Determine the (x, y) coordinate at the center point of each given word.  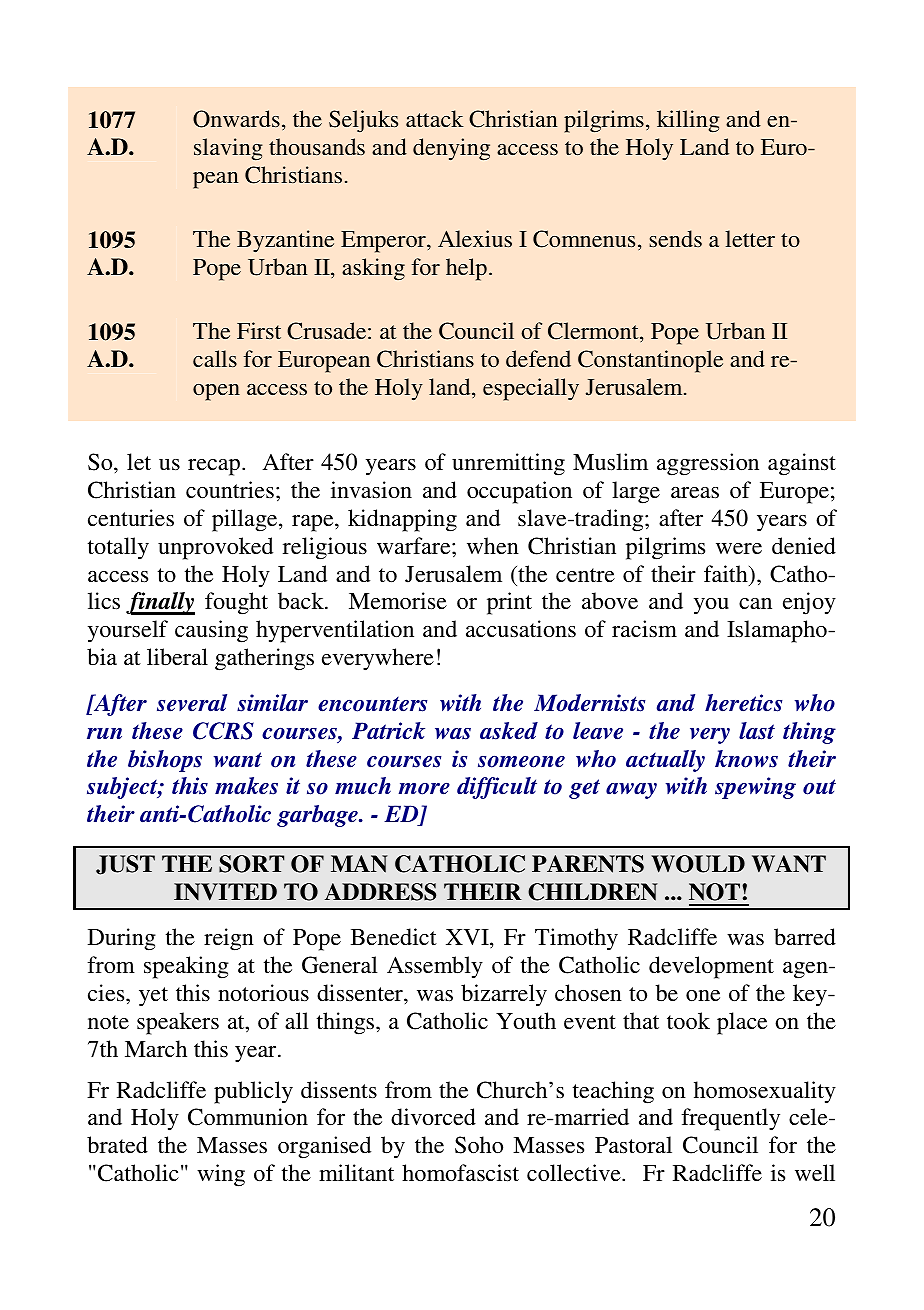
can (755, 603)
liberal (177, 656)
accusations (521, 629)
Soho (479, 1145)
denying (451, 149)
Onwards (236, 119)
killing (688, 121)
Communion (248, 1117)
